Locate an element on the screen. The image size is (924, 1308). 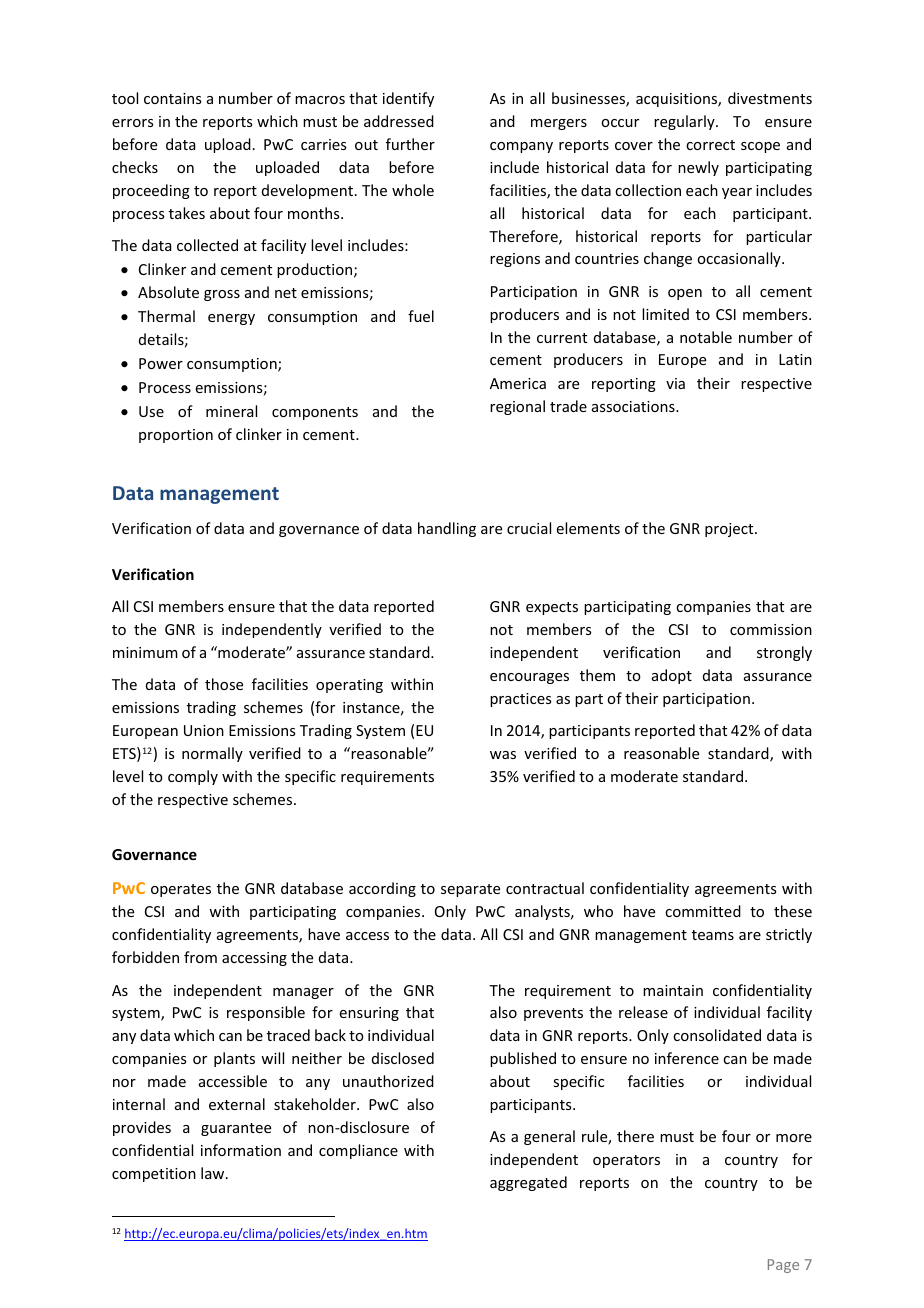
contains is located at coordinates (172, 98).
